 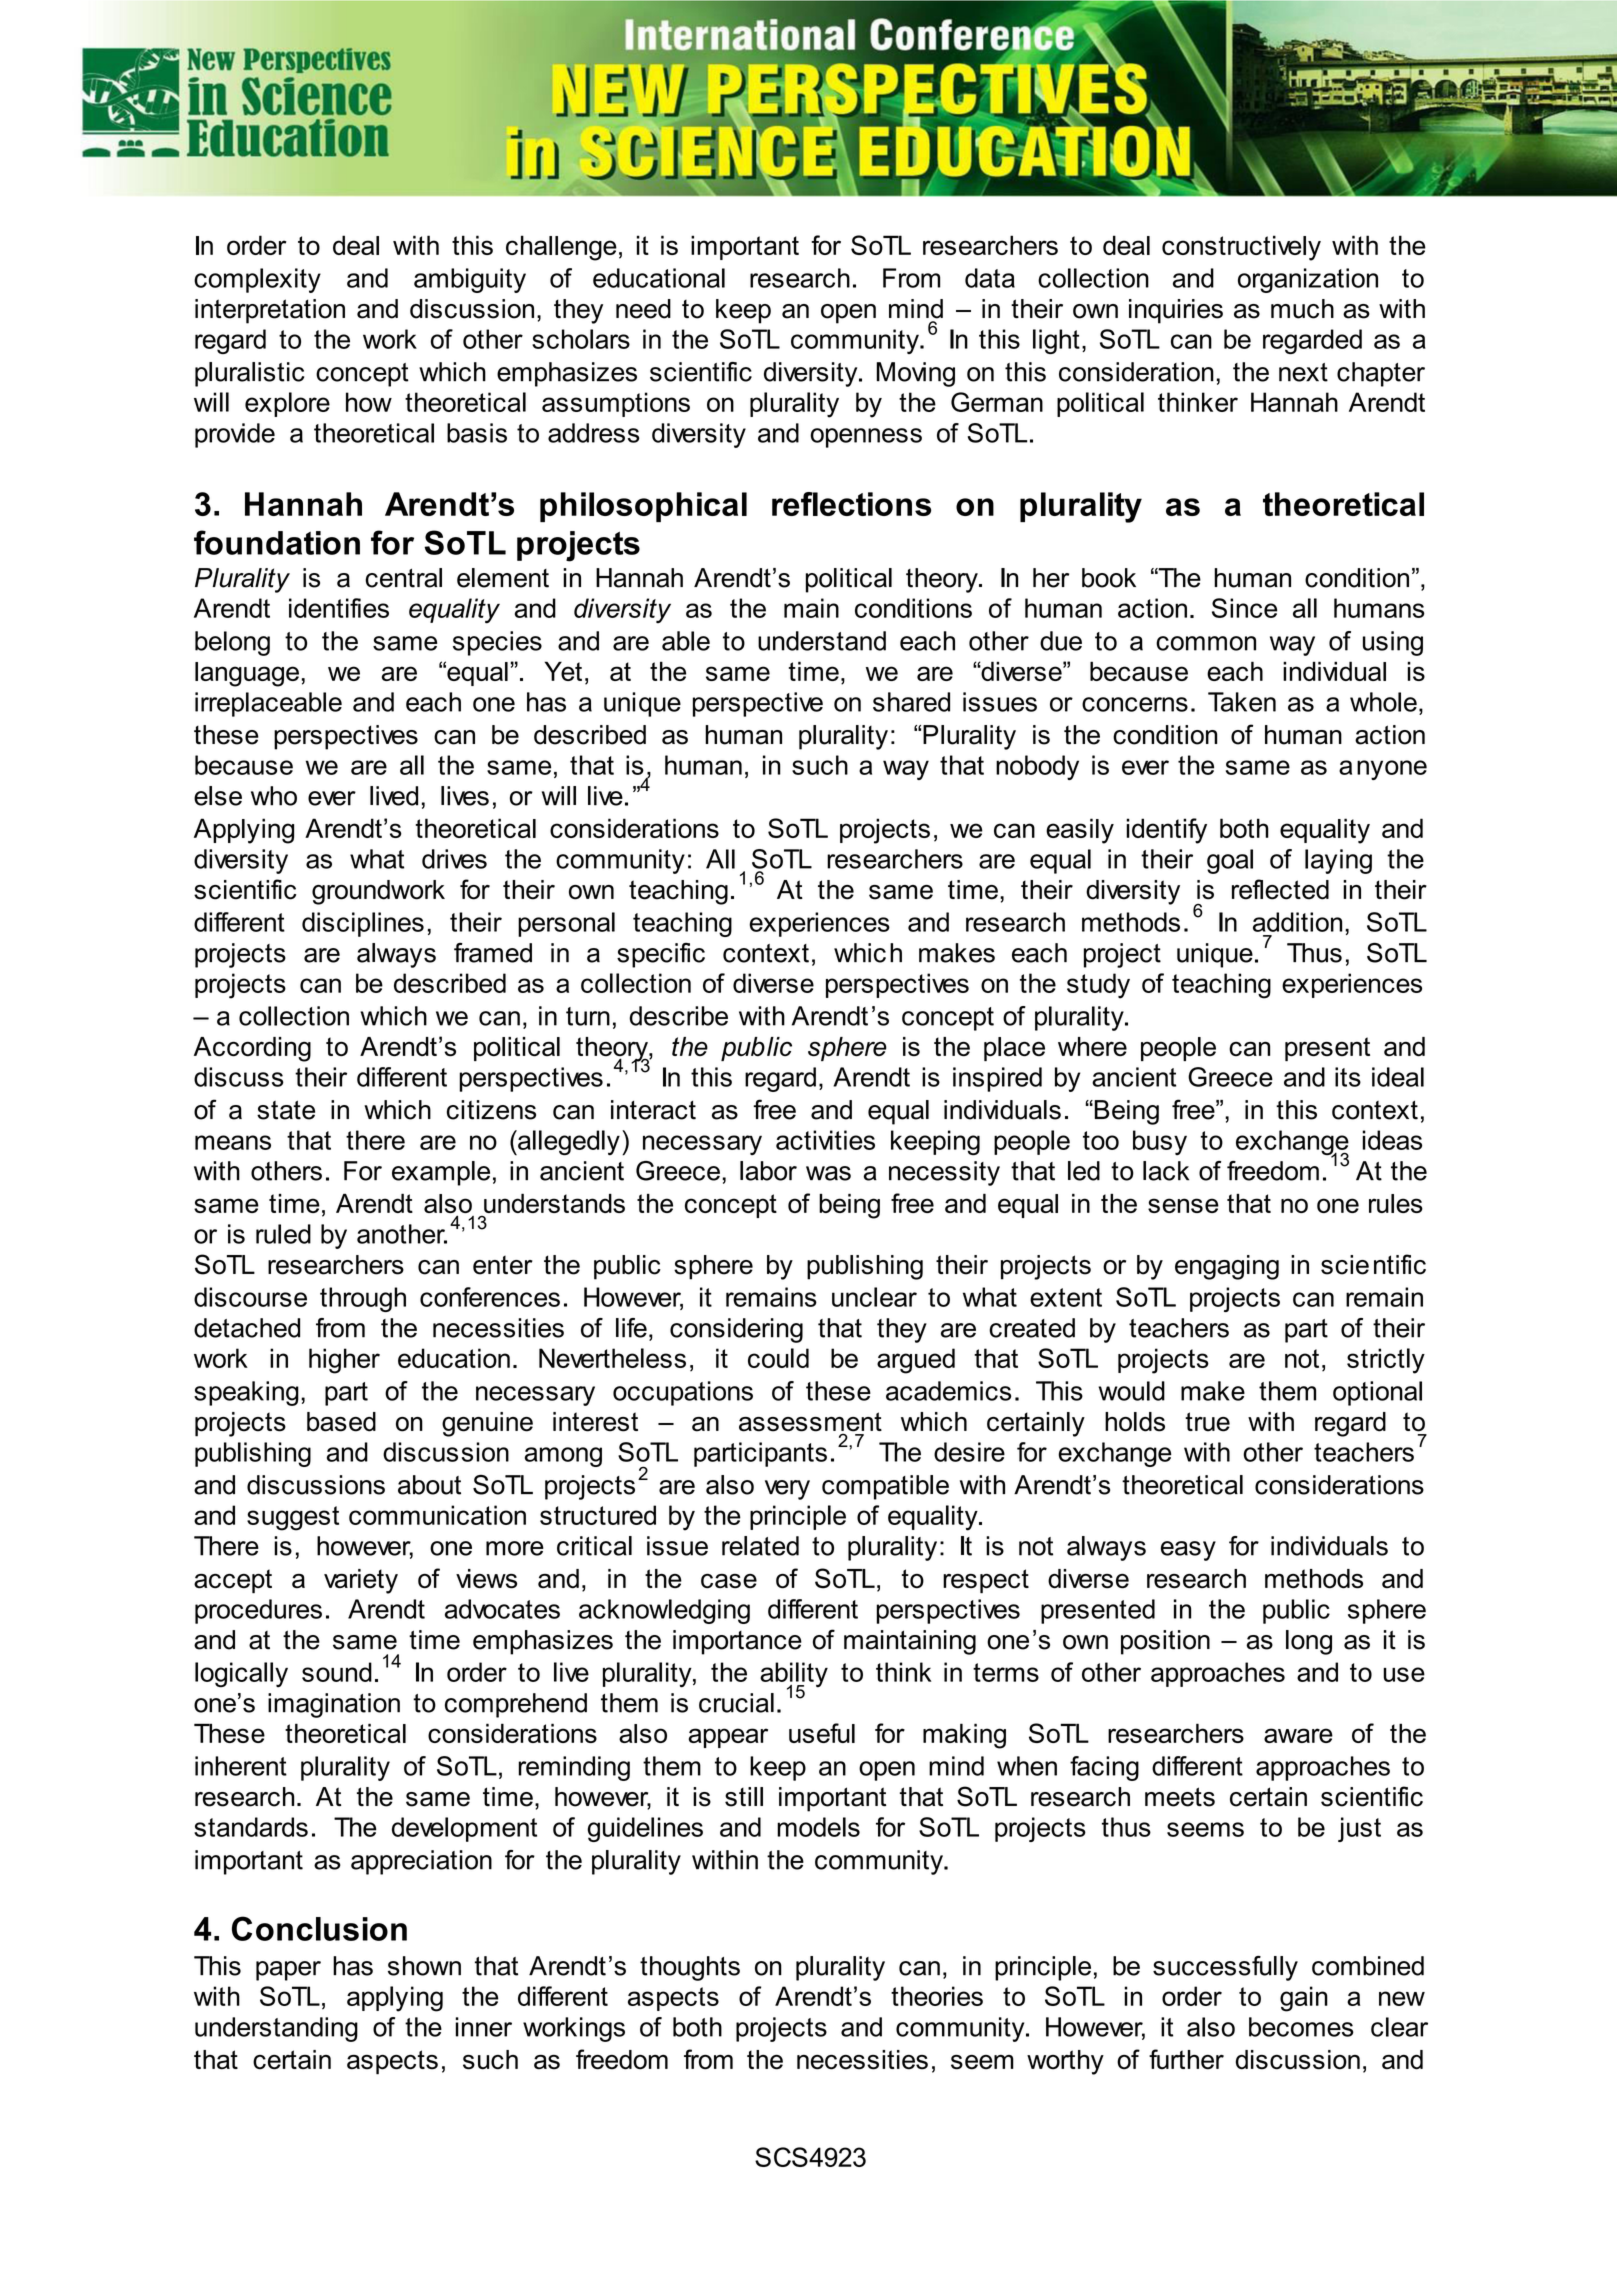 I want to click on activities, so click(x=825, y=1140).
